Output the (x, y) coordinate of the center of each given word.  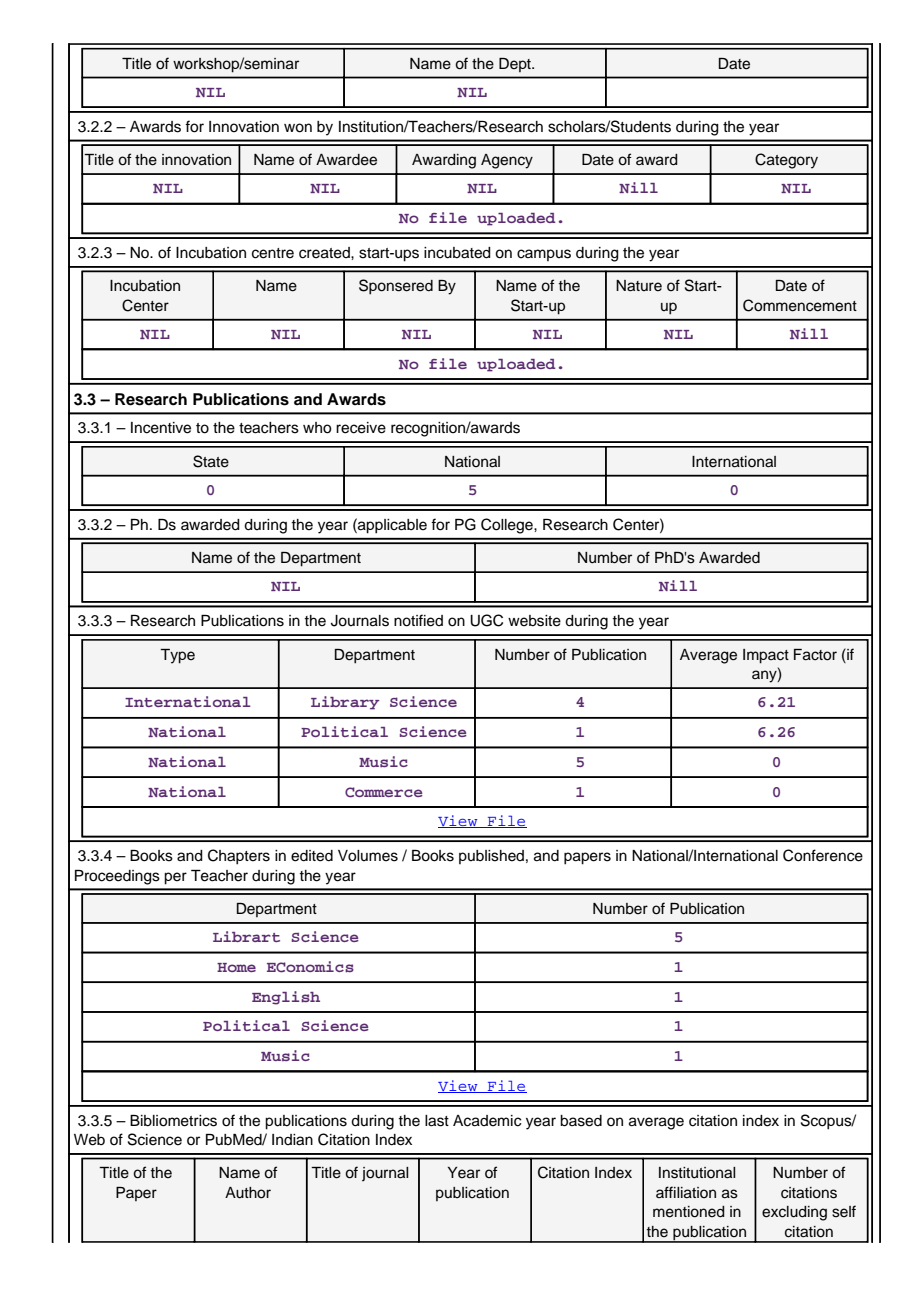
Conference (823, 855)
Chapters (239, 857)
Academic (487, 1121)
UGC (486, 620)
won (298, 128)
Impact (766, 656)
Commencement (800, 305)
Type (177, 656)
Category (786, 161)
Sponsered (396, 287)
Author (248, 1193)
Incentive (161, 428)
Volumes (368, 856)
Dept (516, 65)
